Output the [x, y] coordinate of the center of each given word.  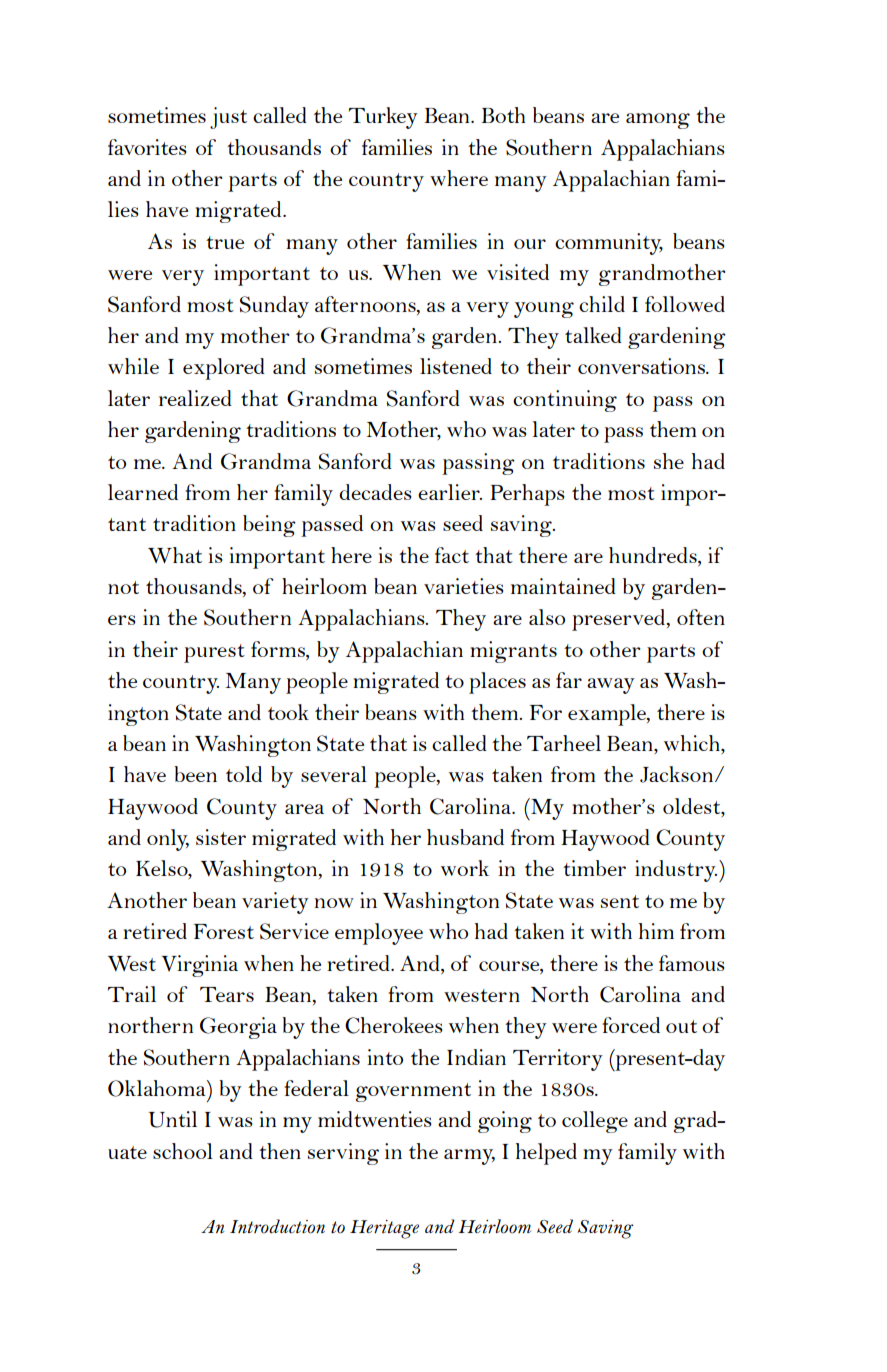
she [669, 461]
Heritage [384, 1229]
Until [172, 1119]
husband [465, 837]
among [658, 121]
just [228, 118]
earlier [450, 492]
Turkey [383, 118]
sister [221, 837]
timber [594, 868]
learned [143, 492]
